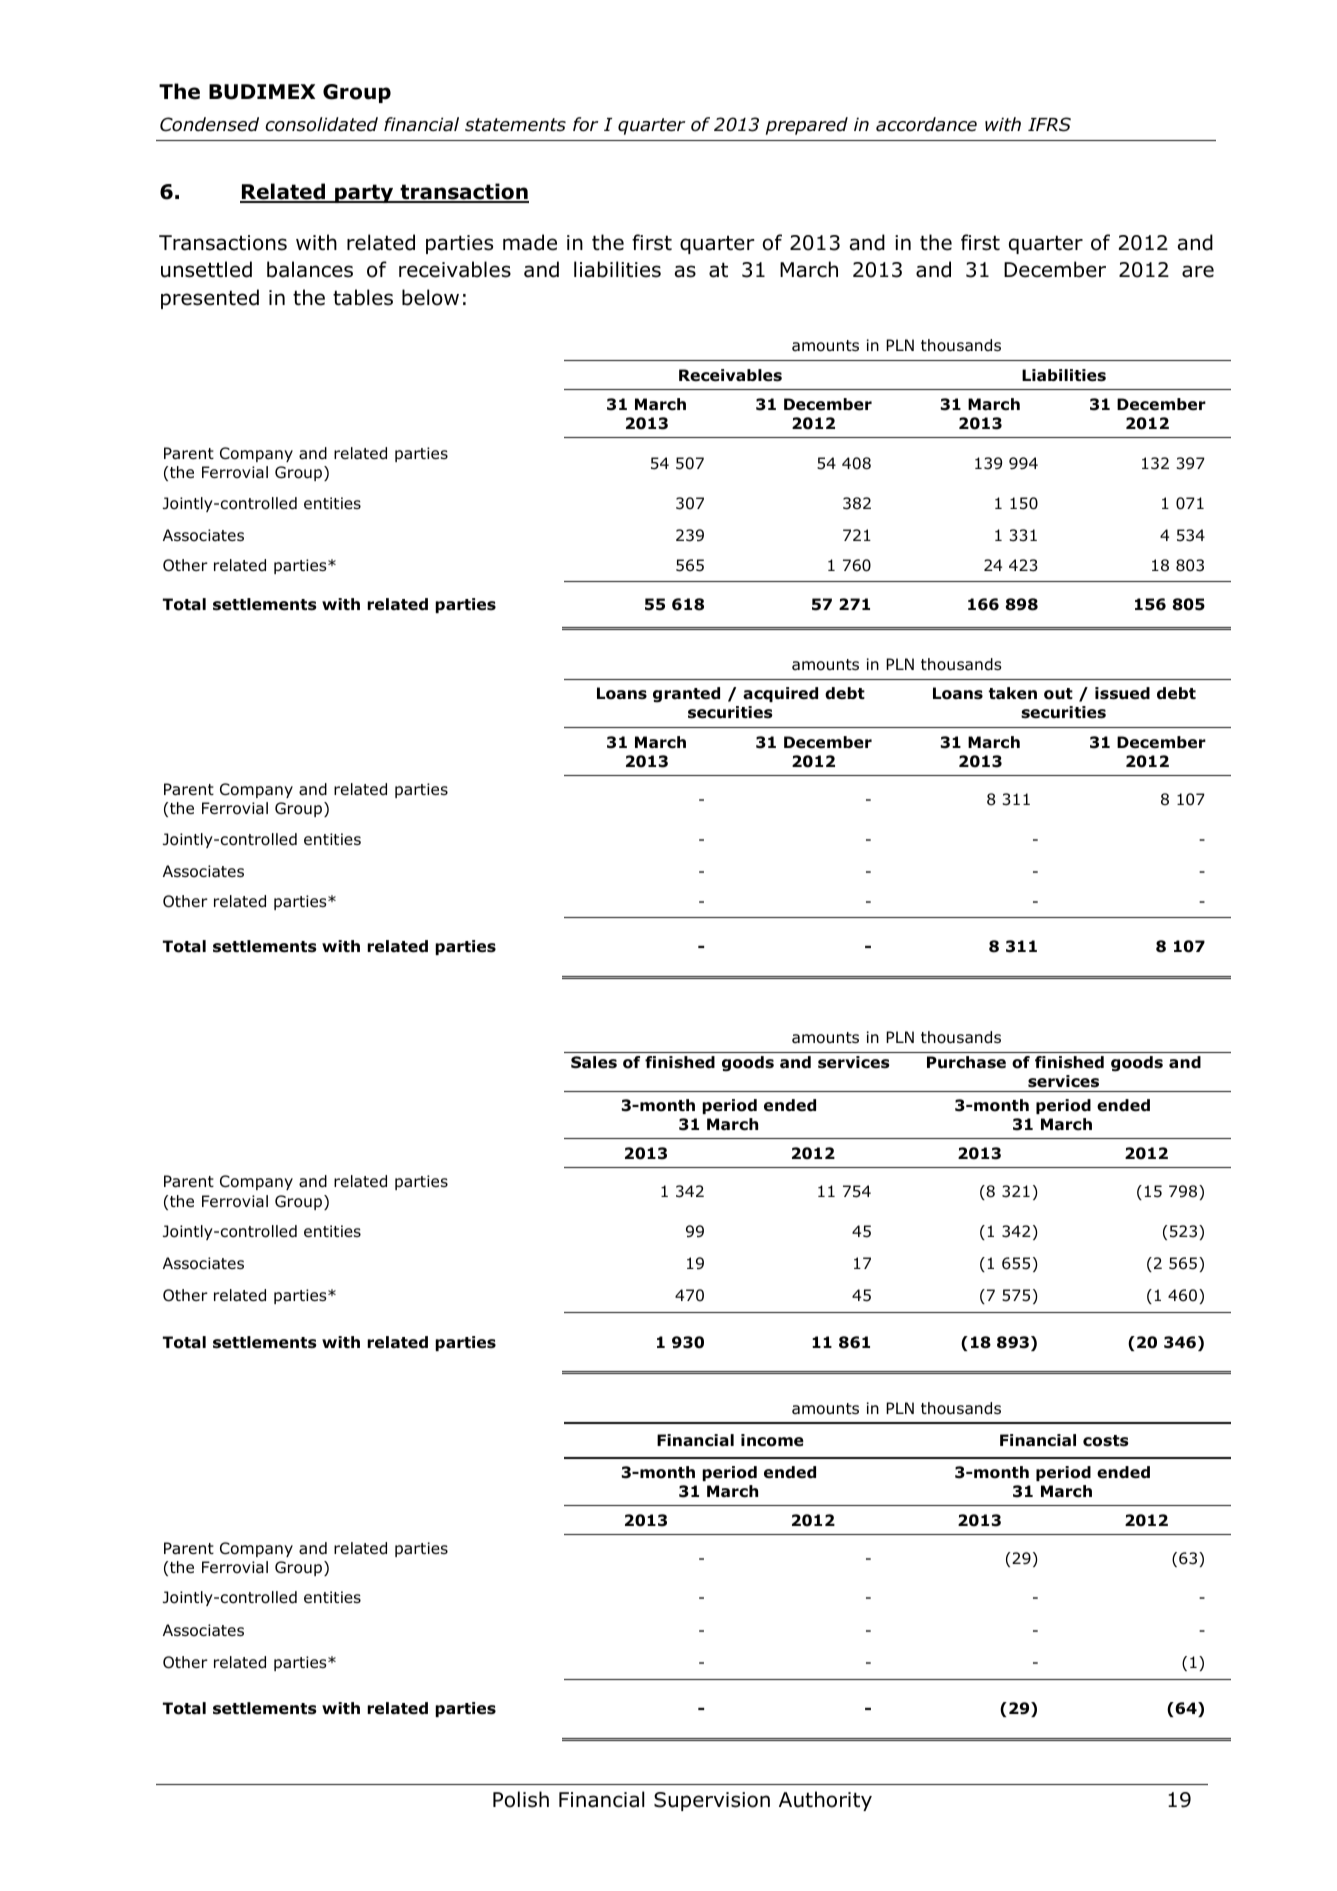 This screenshot has height=1891, width=1337. I want to click on party, so click(364, 193).
